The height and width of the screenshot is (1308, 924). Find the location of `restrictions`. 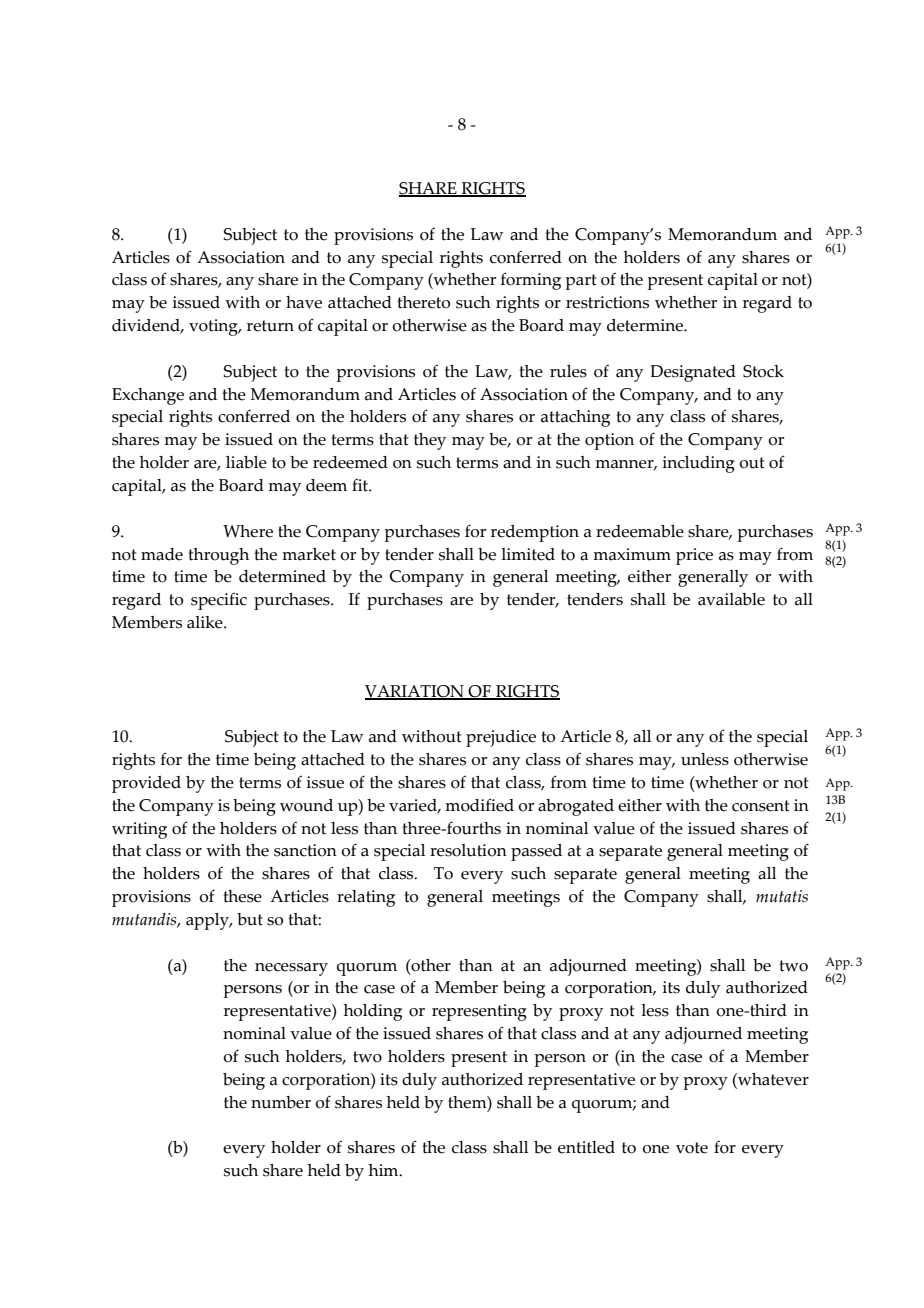

restrictions is located at coordinates (607, 302).
